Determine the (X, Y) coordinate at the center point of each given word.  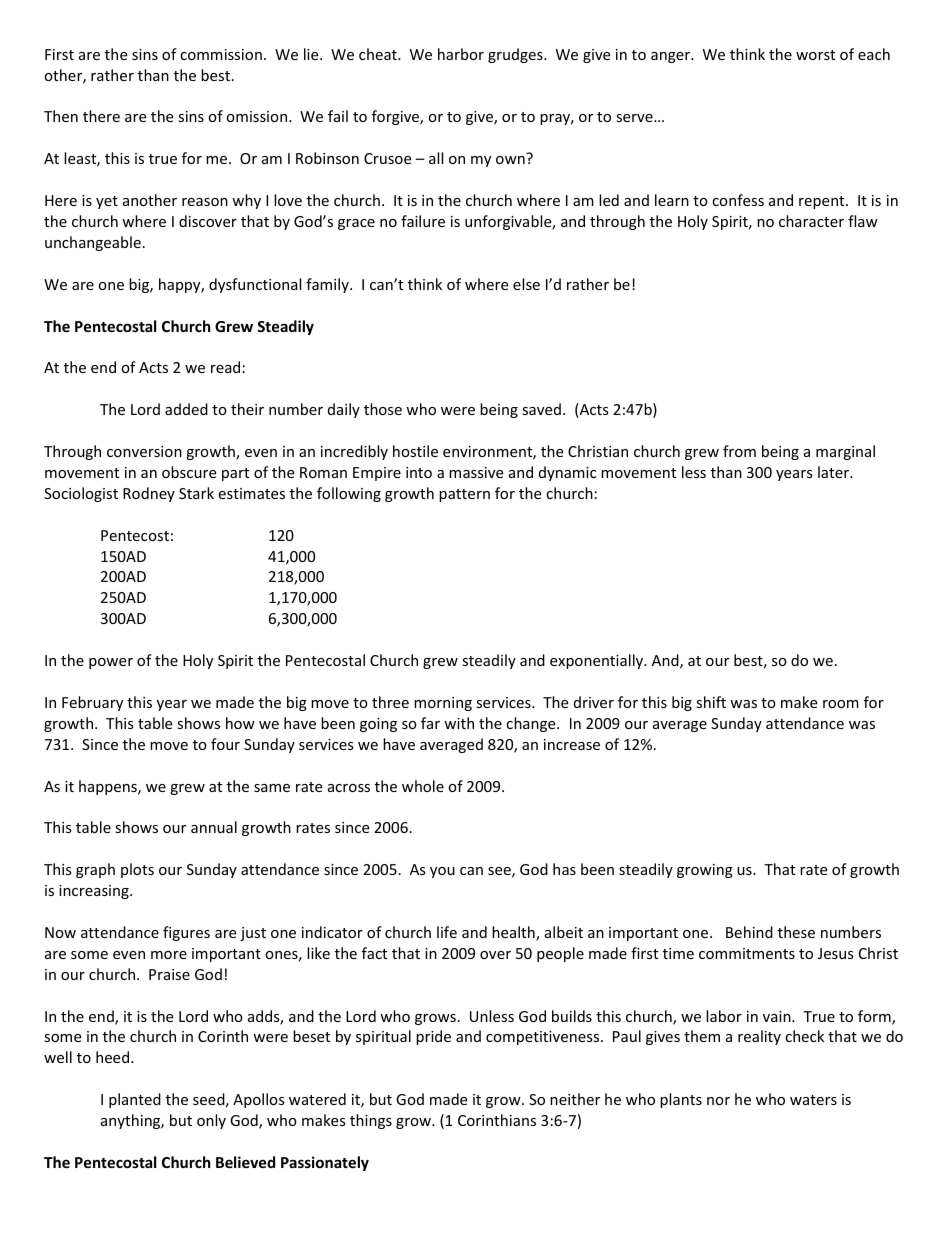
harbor (461, 54)
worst (815, 55)
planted (135, 1100)
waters (813, 1100)
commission (221, 54)
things (371, 1121)
